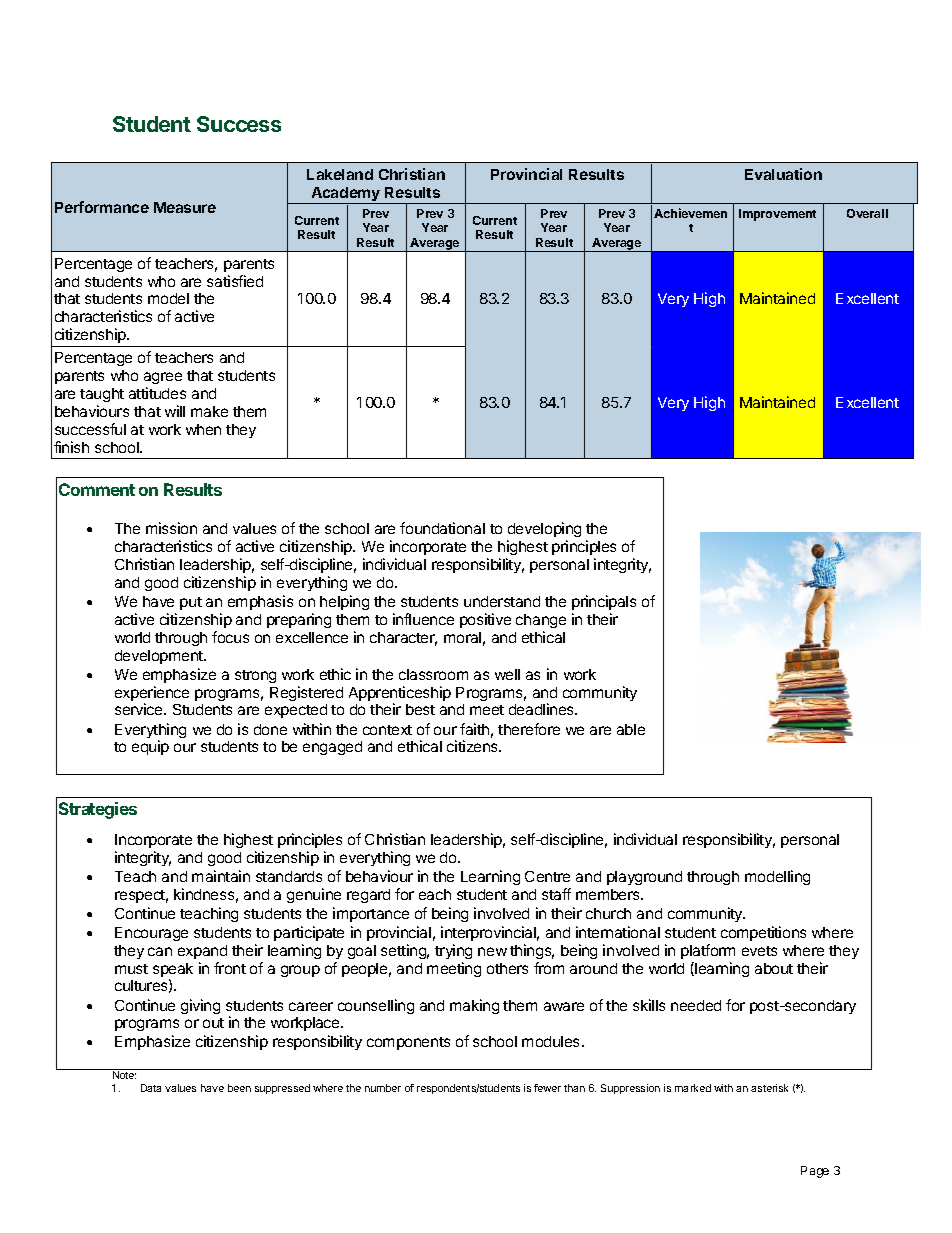 Image resolution: width=952 pixels, height=1233 pixels. Describe the element at coordinates (185, 207) in the screenshot. I see `Measure` at that location.
